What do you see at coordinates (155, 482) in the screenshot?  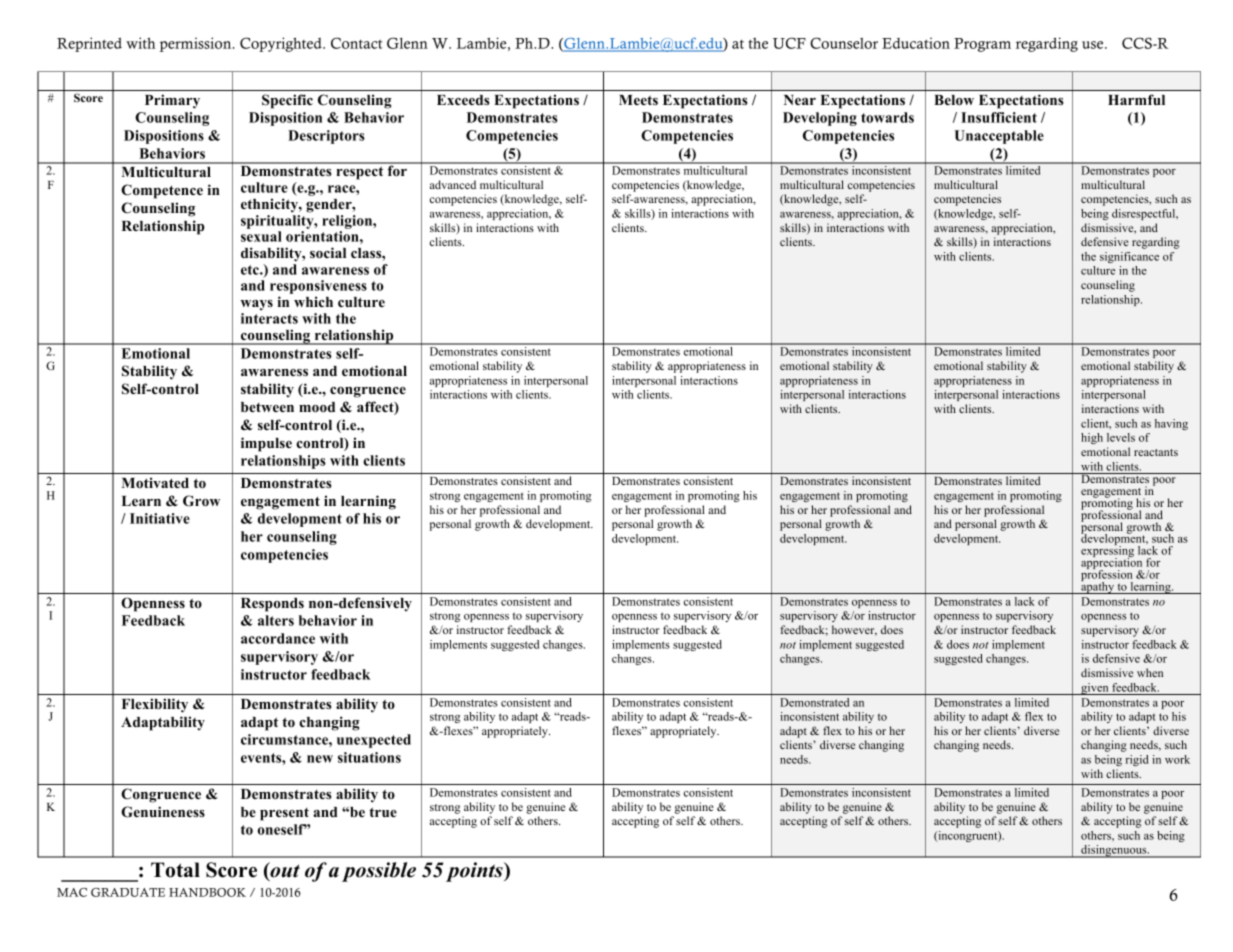 I see `Motivated` at bounding box center [155, 482].
